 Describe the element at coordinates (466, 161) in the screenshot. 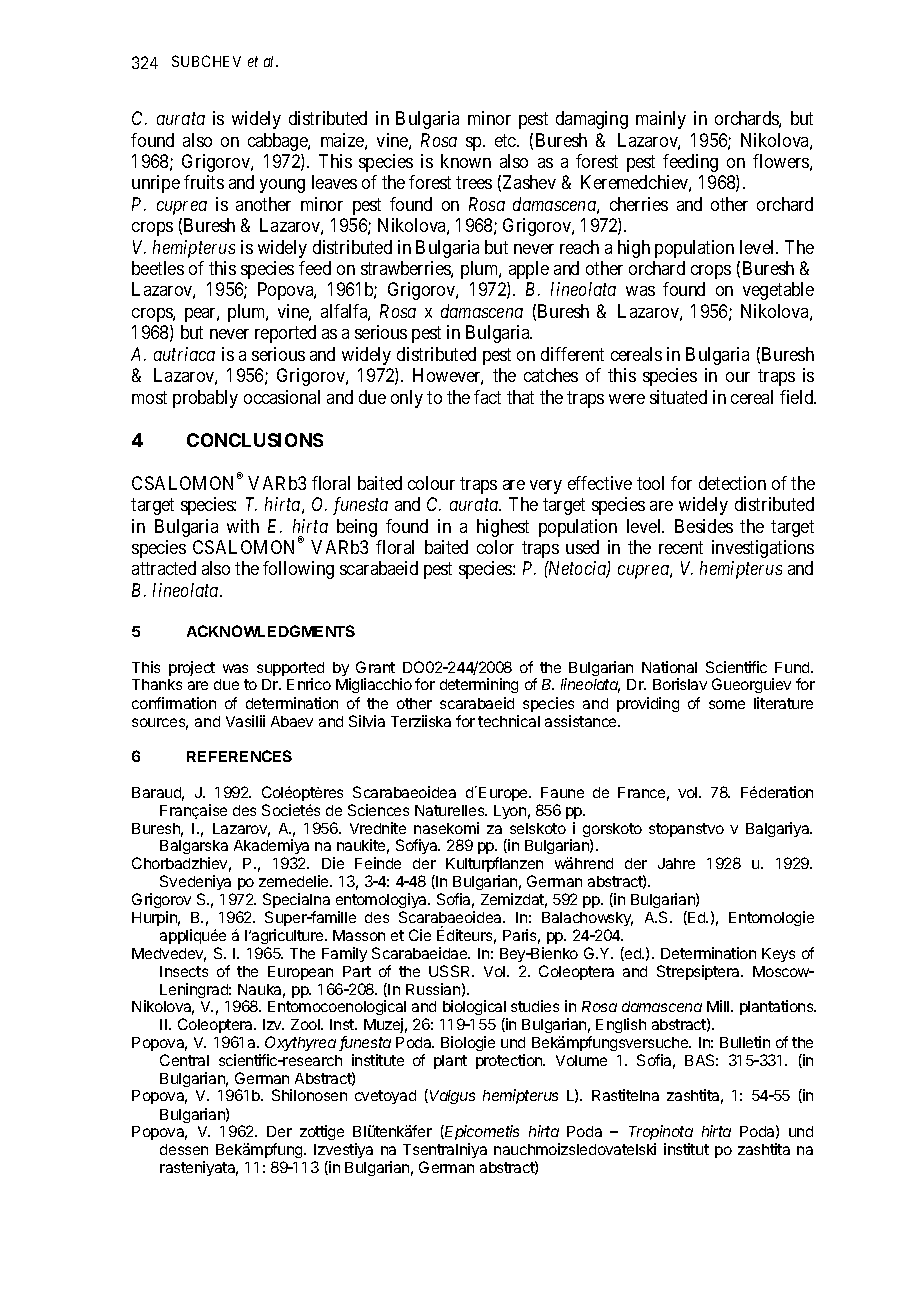

I see `known` at that location.
